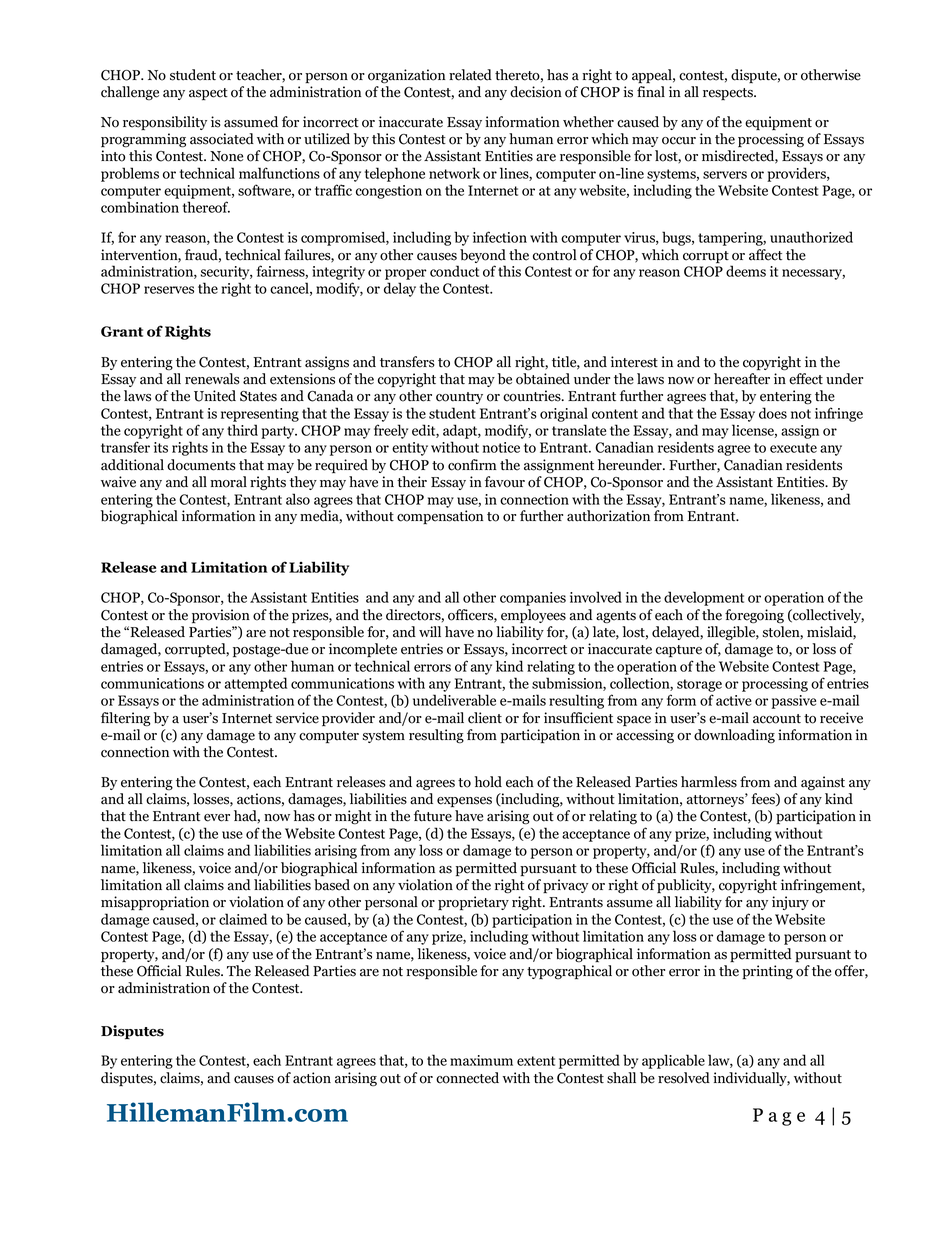 This screenshot has height=1233, width=952. I want to click on aspect, so click(208, 94).
